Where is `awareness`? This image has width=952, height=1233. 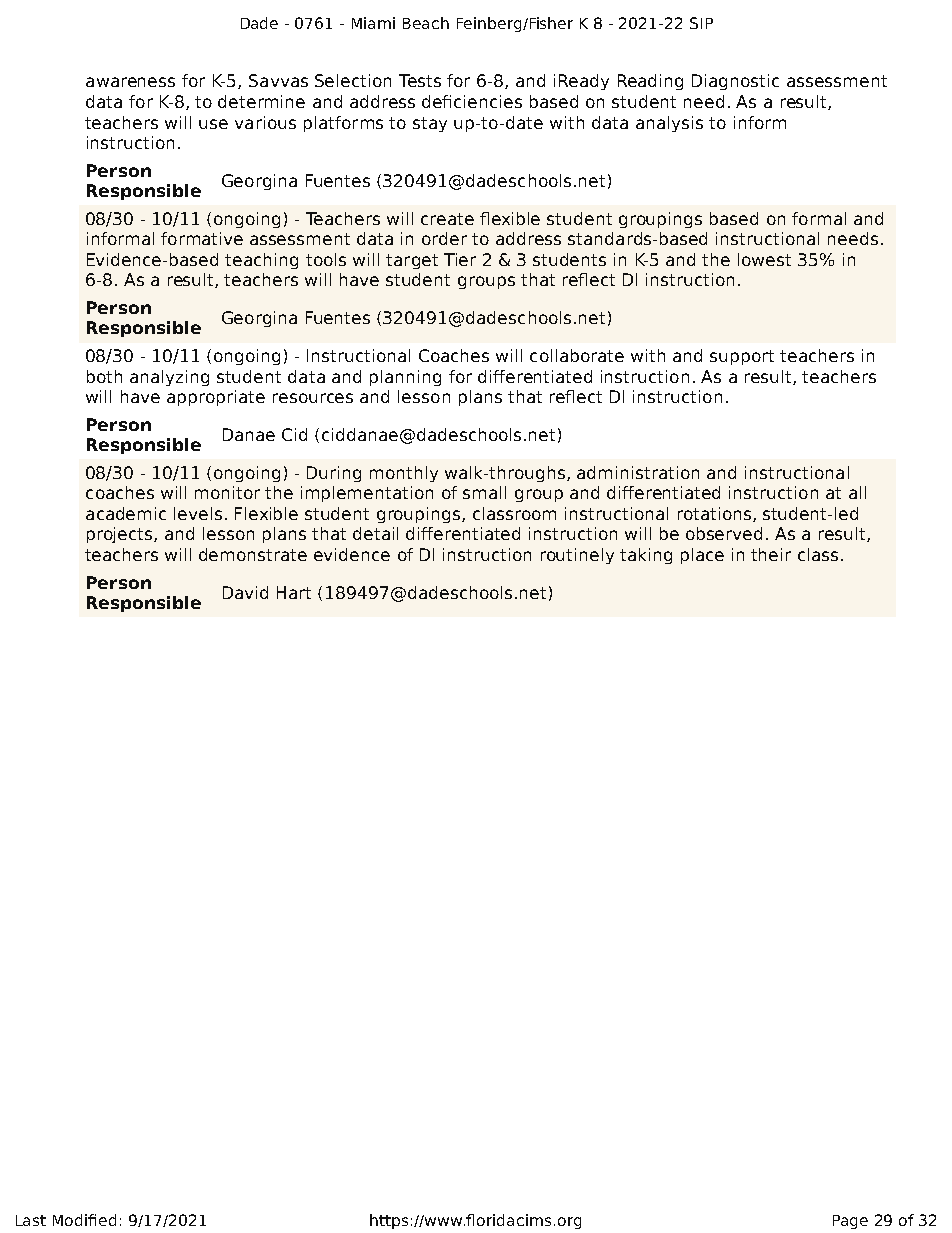 awareness is located at coordinates (130, 82).
